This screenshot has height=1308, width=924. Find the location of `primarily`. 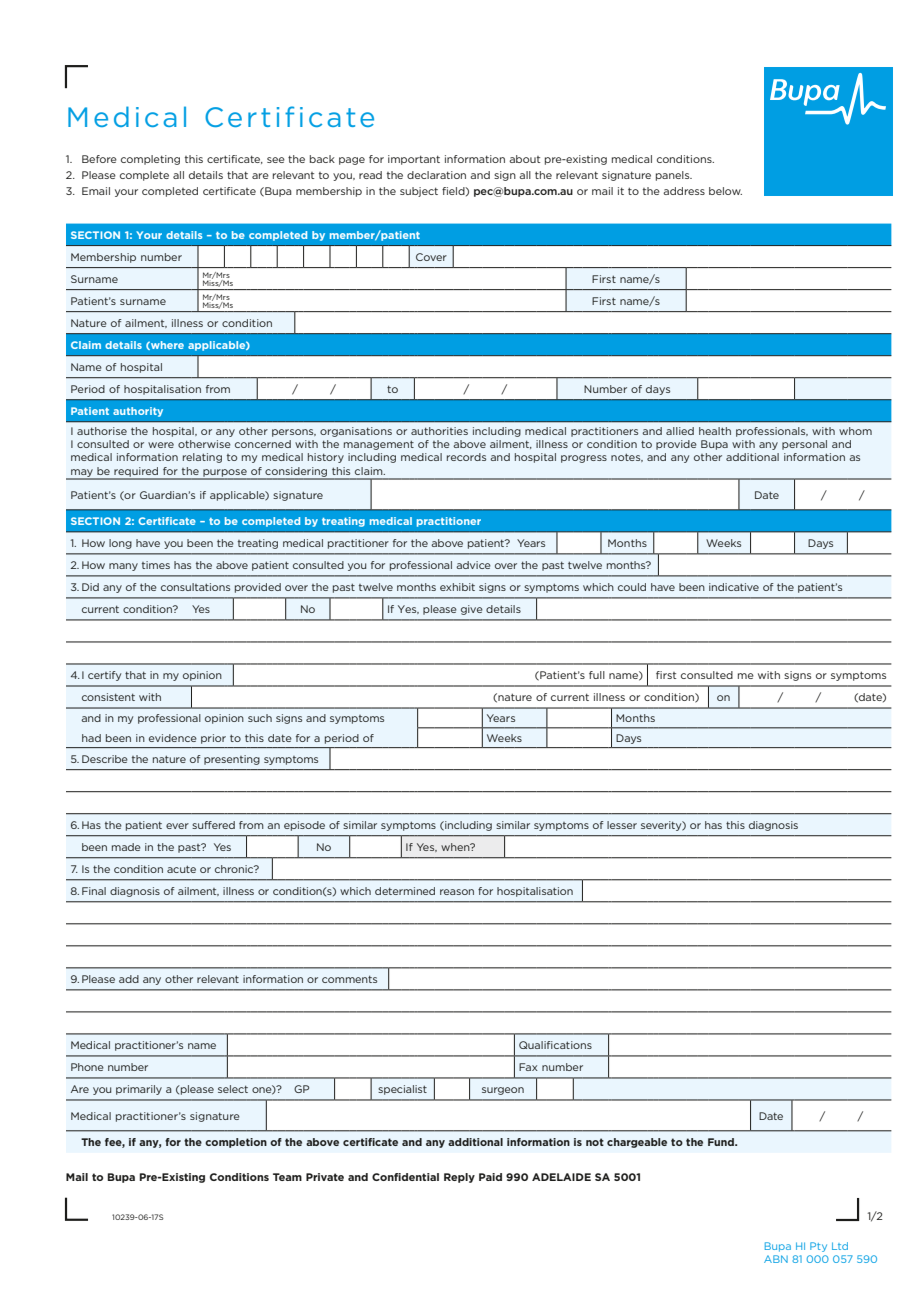

primarily is located at coordinates (139, 1090).
